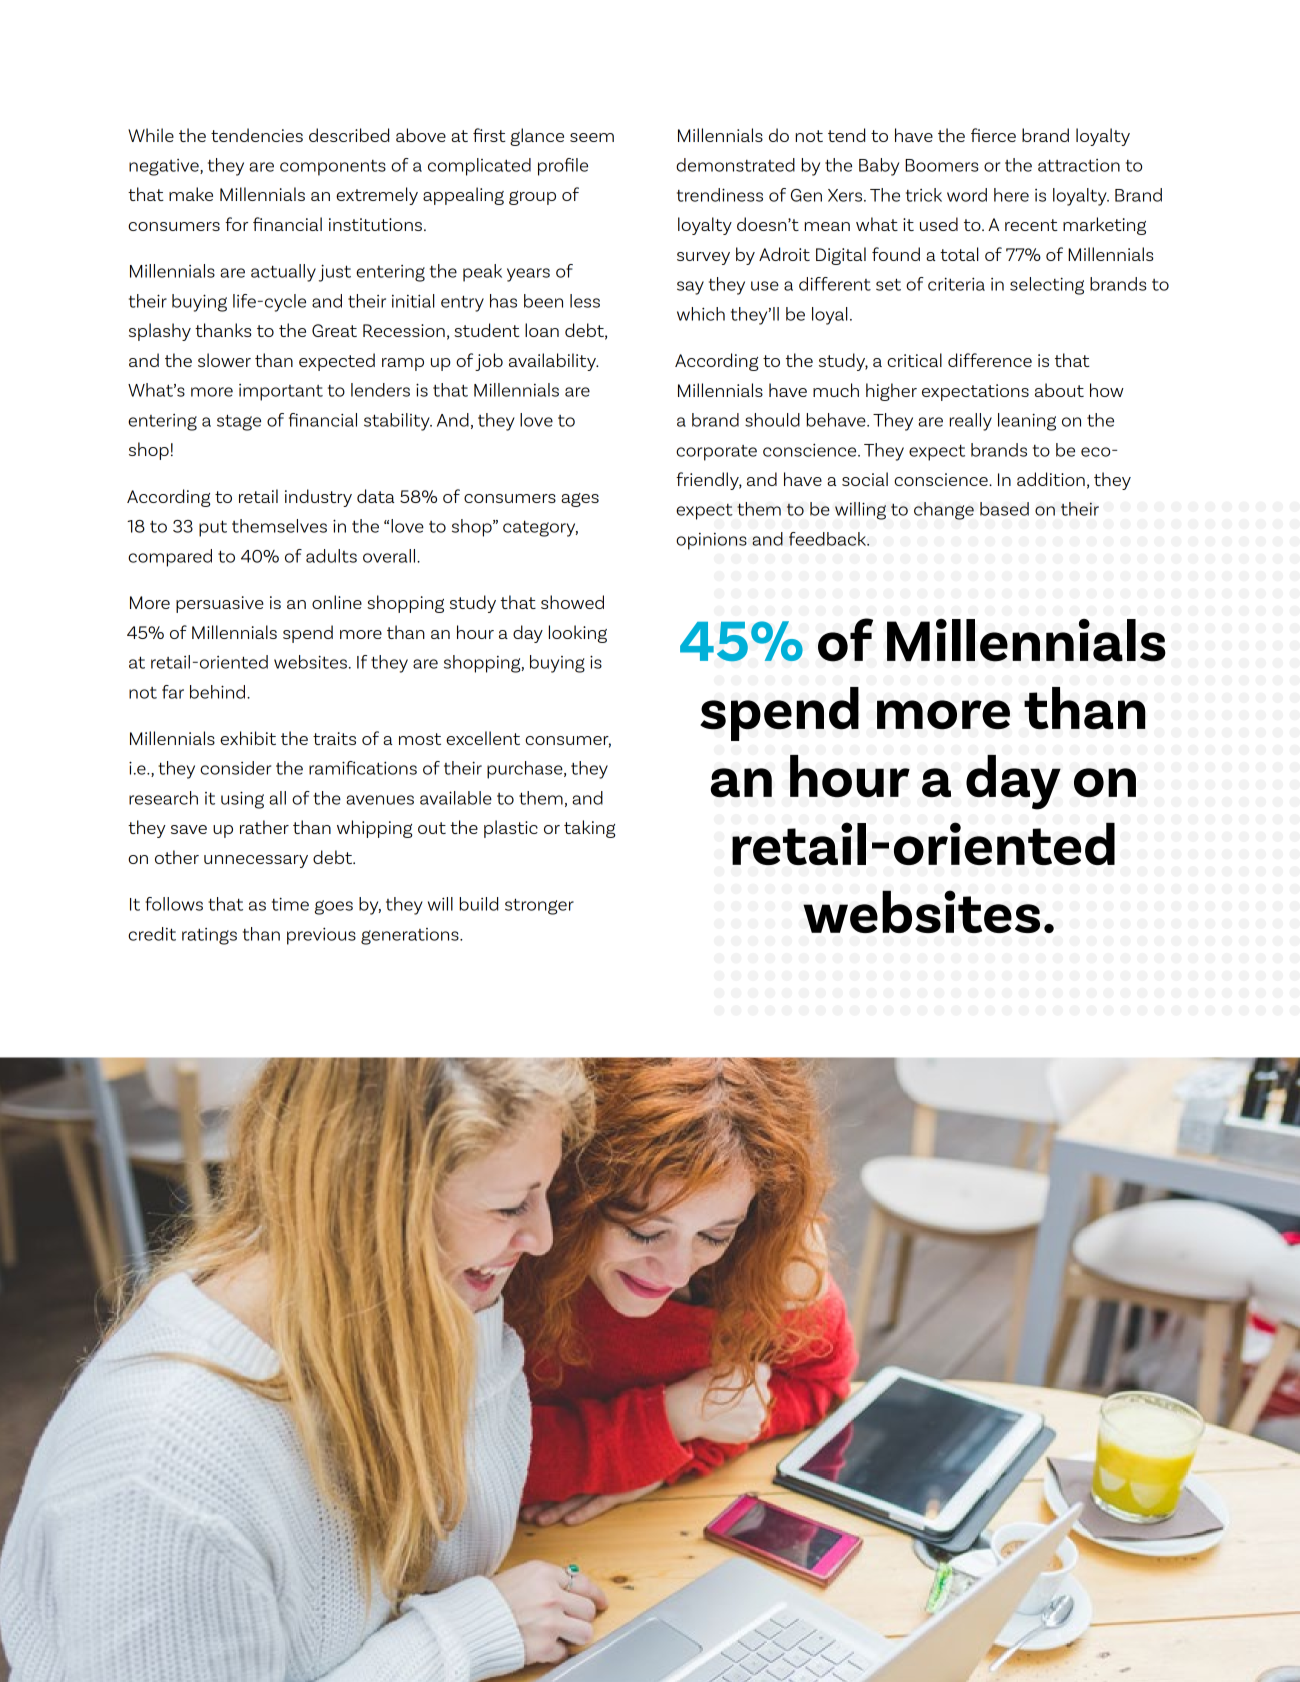 This screenshot has height=1682, width=1300. I want to click on put, so click(213, 528).
